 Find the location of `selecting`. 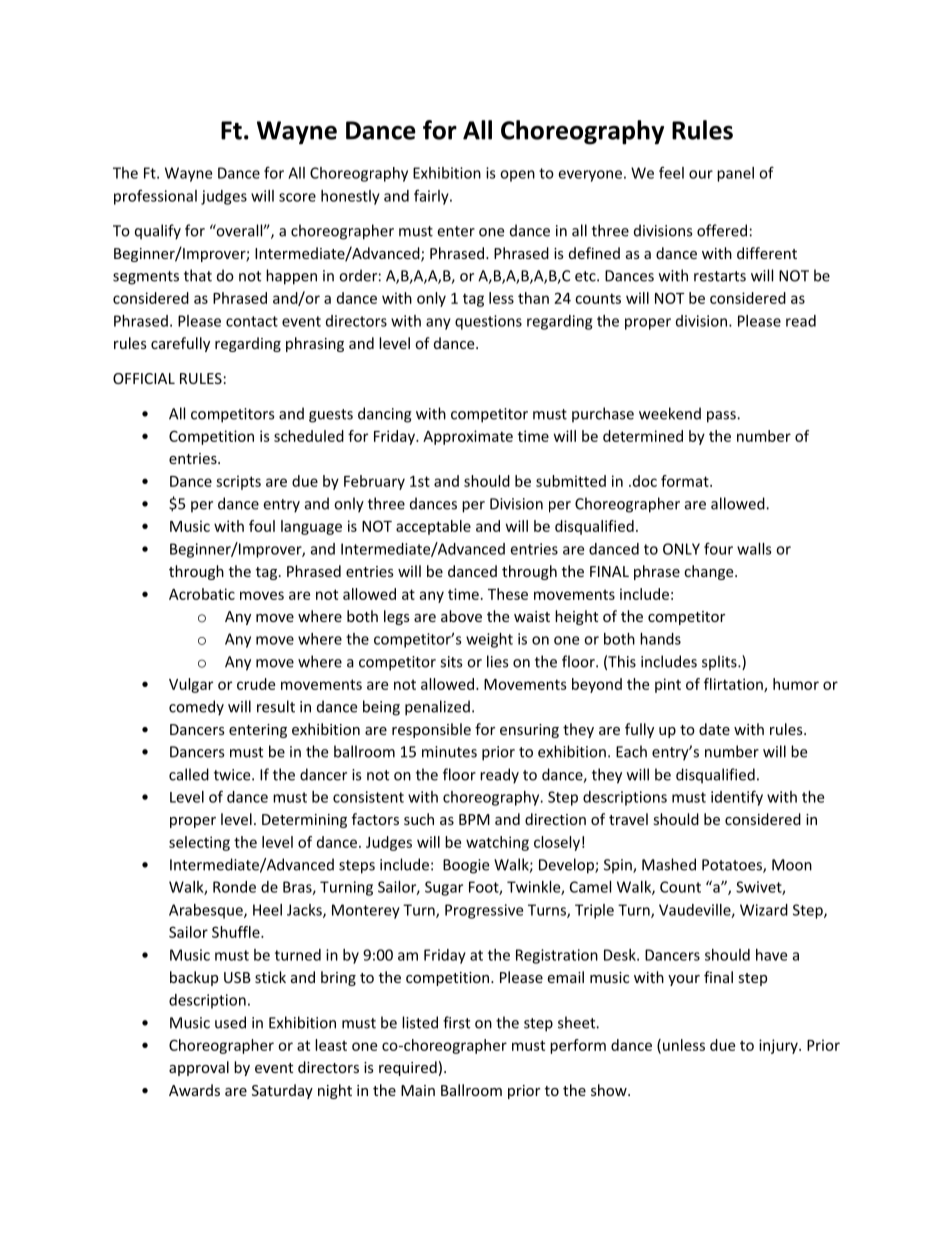

selecting is located at coordinates (199, 843).
